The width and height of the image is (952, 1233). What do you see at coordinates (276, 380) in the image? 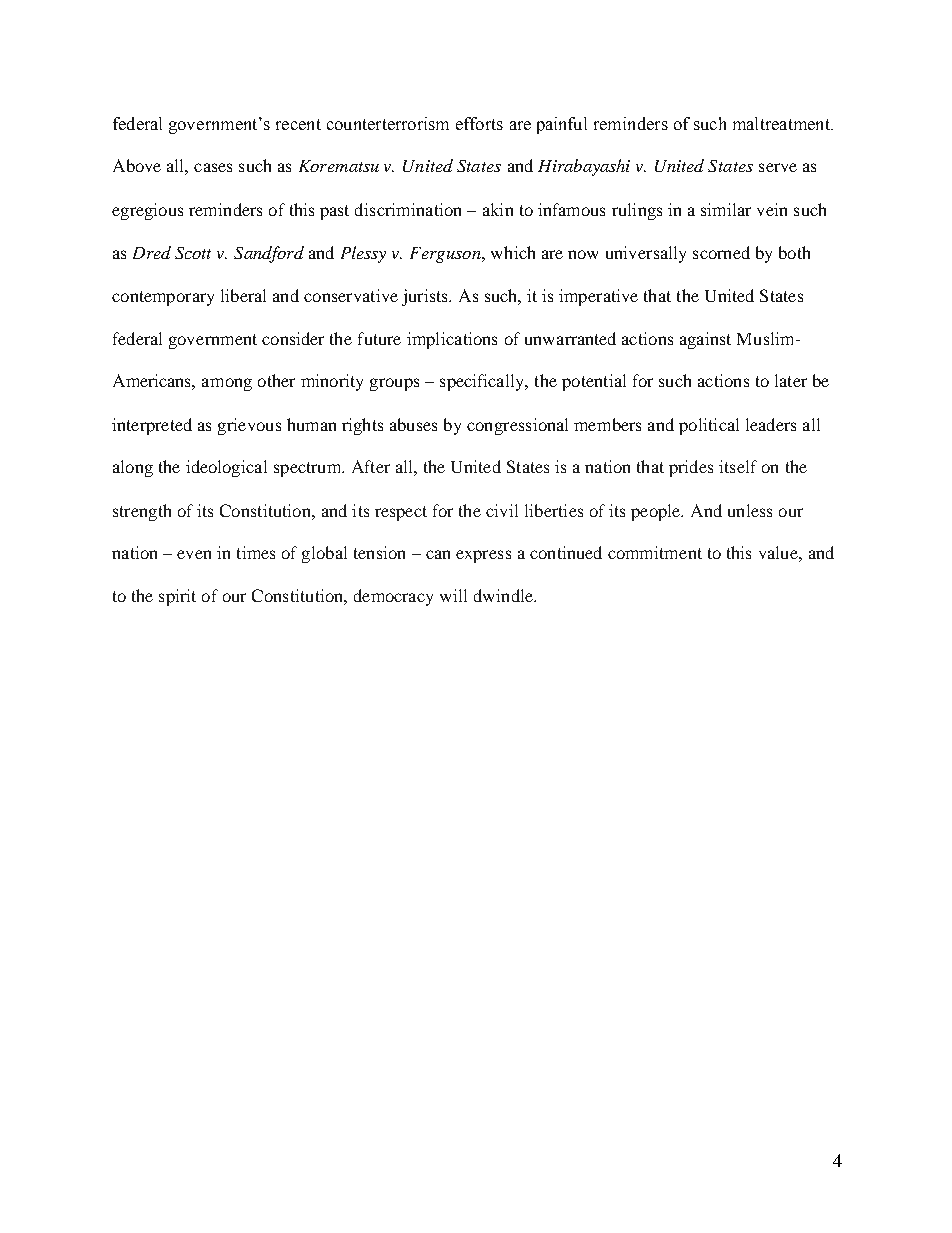
I see `other` at bounding box center [276, 380].
